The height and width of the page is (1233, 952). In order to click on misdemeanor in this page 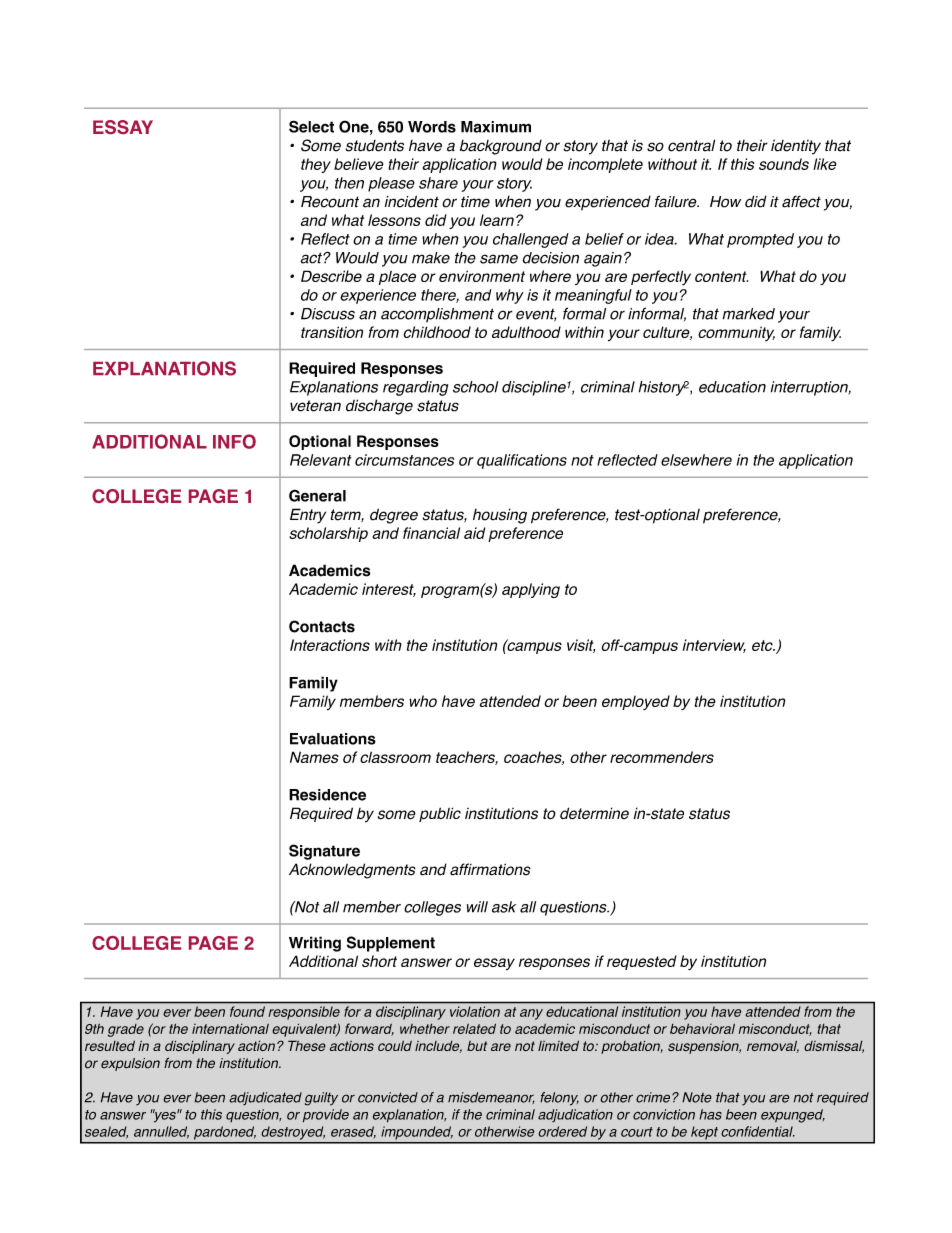, I will do `click(491, 1098)`.
